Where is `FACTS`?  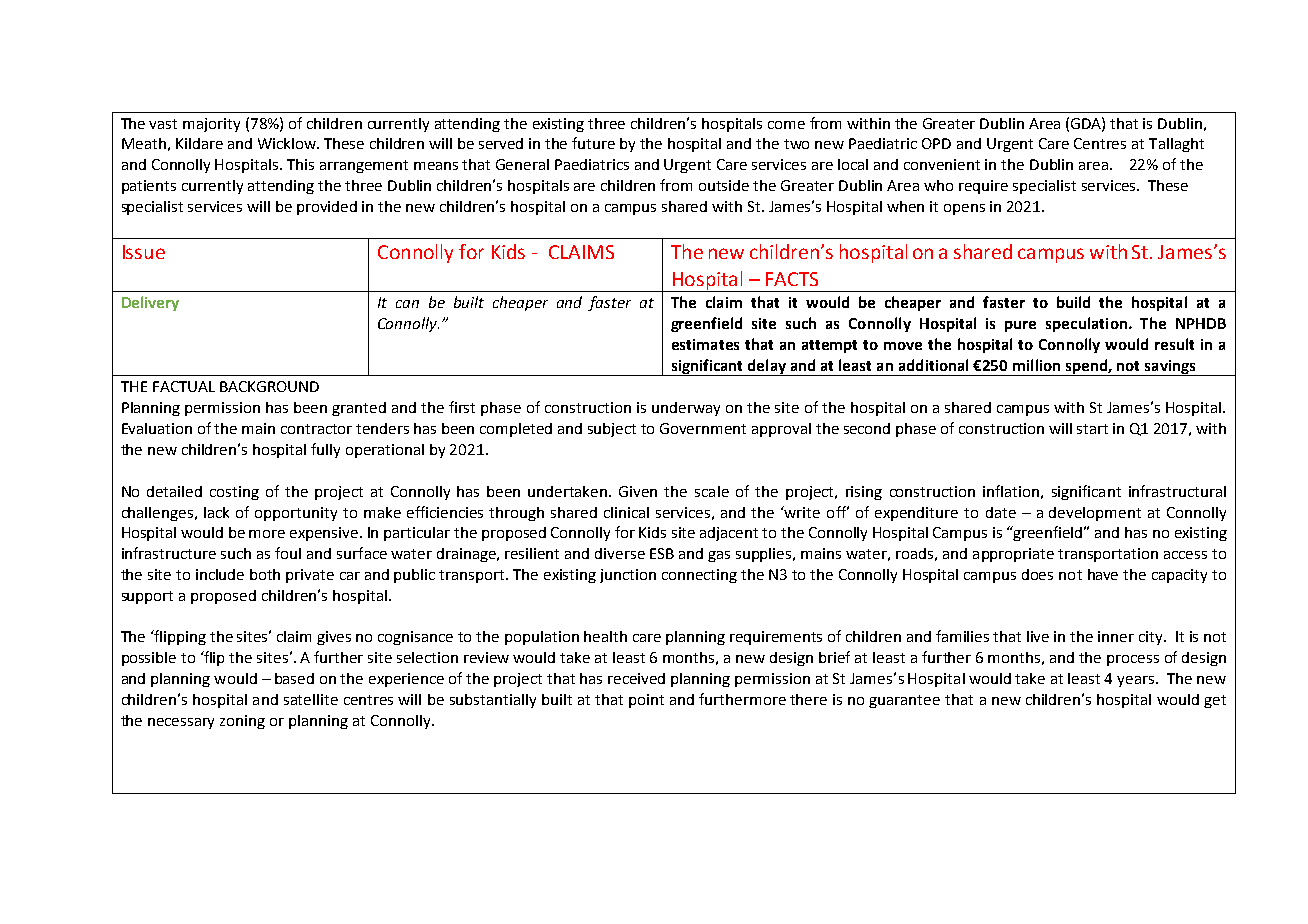
FACTS is located at coordinates (792, 279).
